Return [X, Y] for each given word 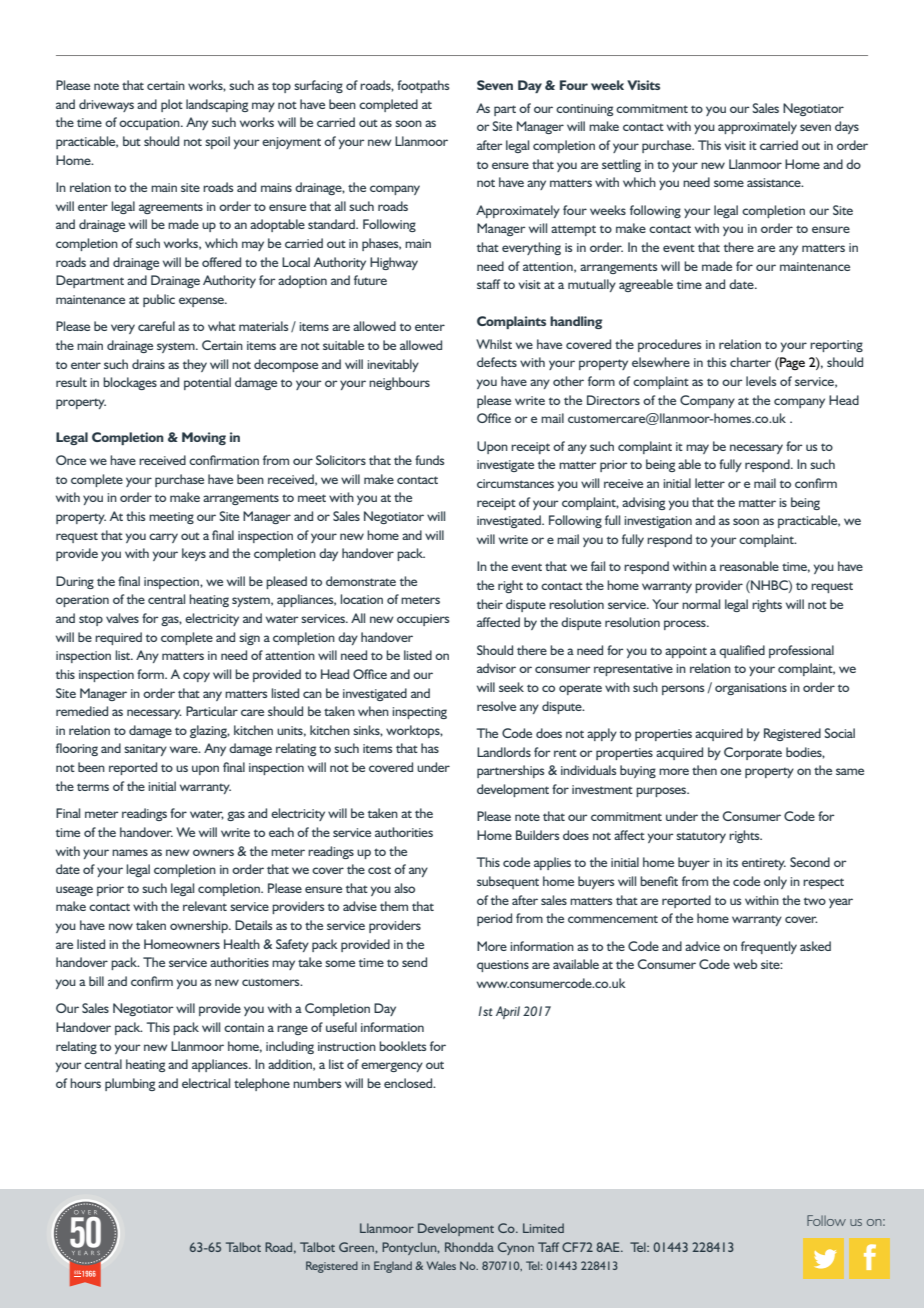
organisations [751, 689]
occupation [150, 124]
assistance [775, 182]
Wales [441, 1265]
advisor [496, 668]
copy [196, 677]
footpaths [423, 86]
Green [357, 1247]
